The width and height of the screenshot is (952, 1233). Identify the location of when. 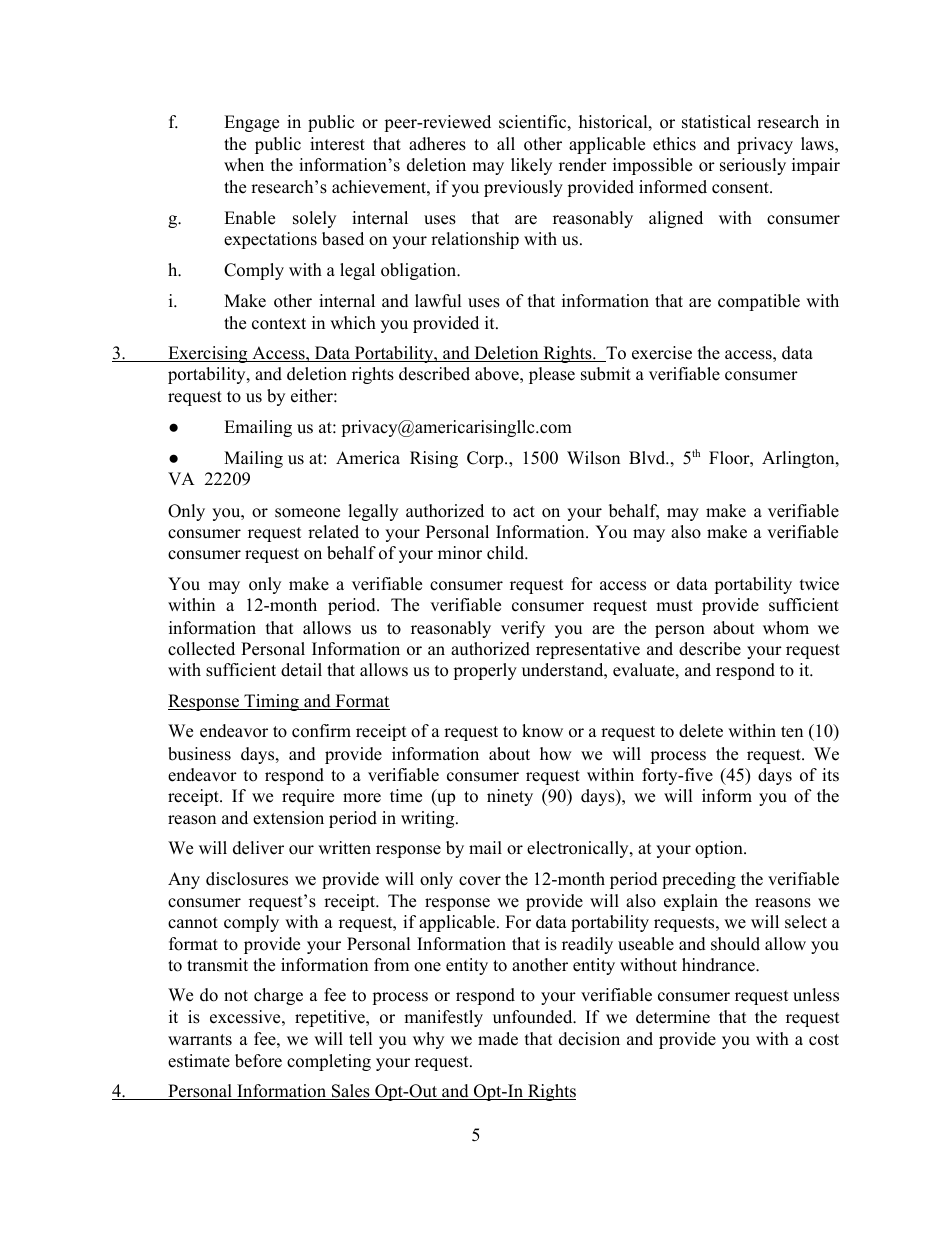
(244, 165).
